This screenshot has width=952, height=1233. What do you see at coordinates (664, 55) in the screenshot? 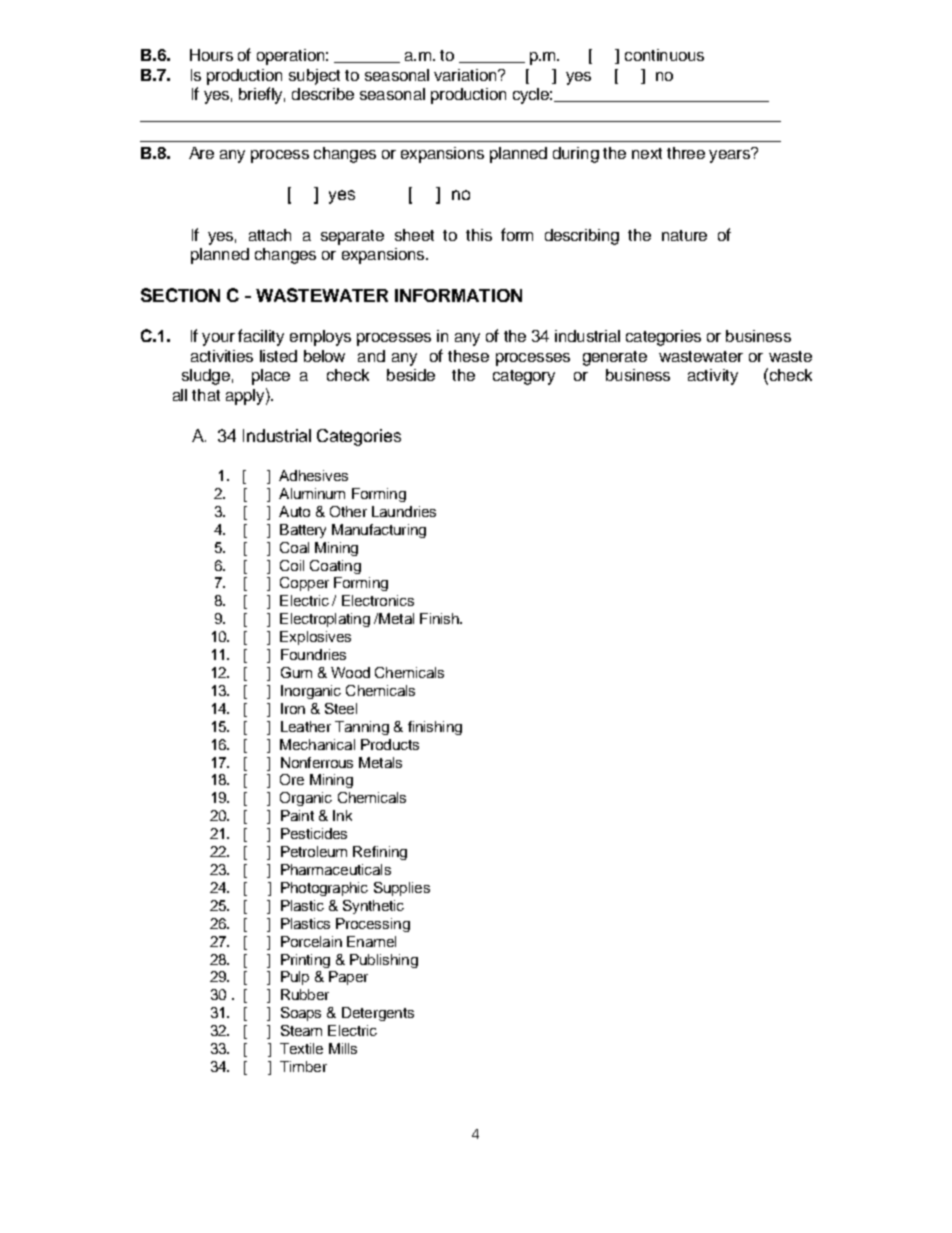
I see `continuous` at bounding box center [664, 55].
